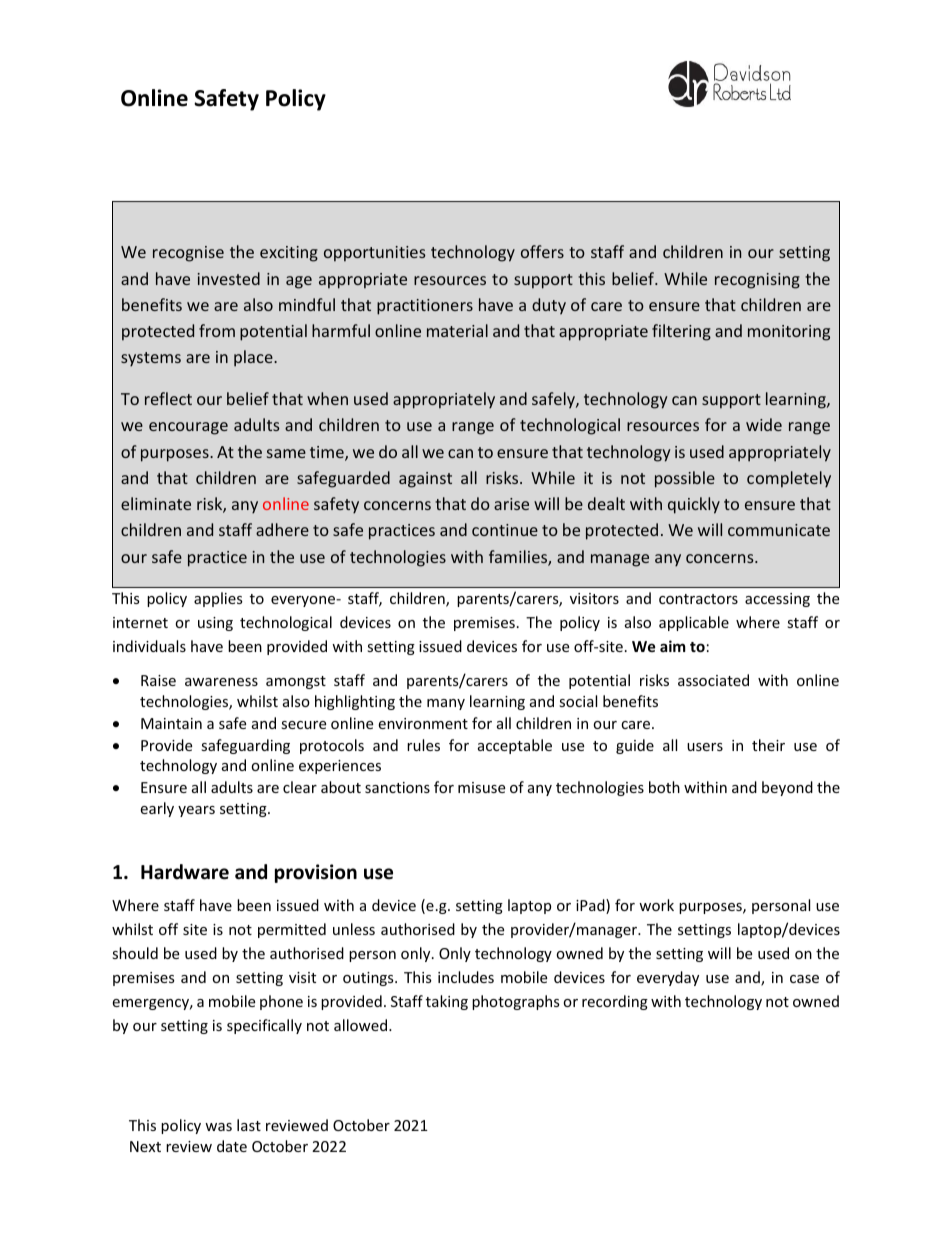 Image resolution: width=952 pixels, height=1233 pixels. Describe the element at coordinates (505, 530) in the document. I see `continue` at that location.
